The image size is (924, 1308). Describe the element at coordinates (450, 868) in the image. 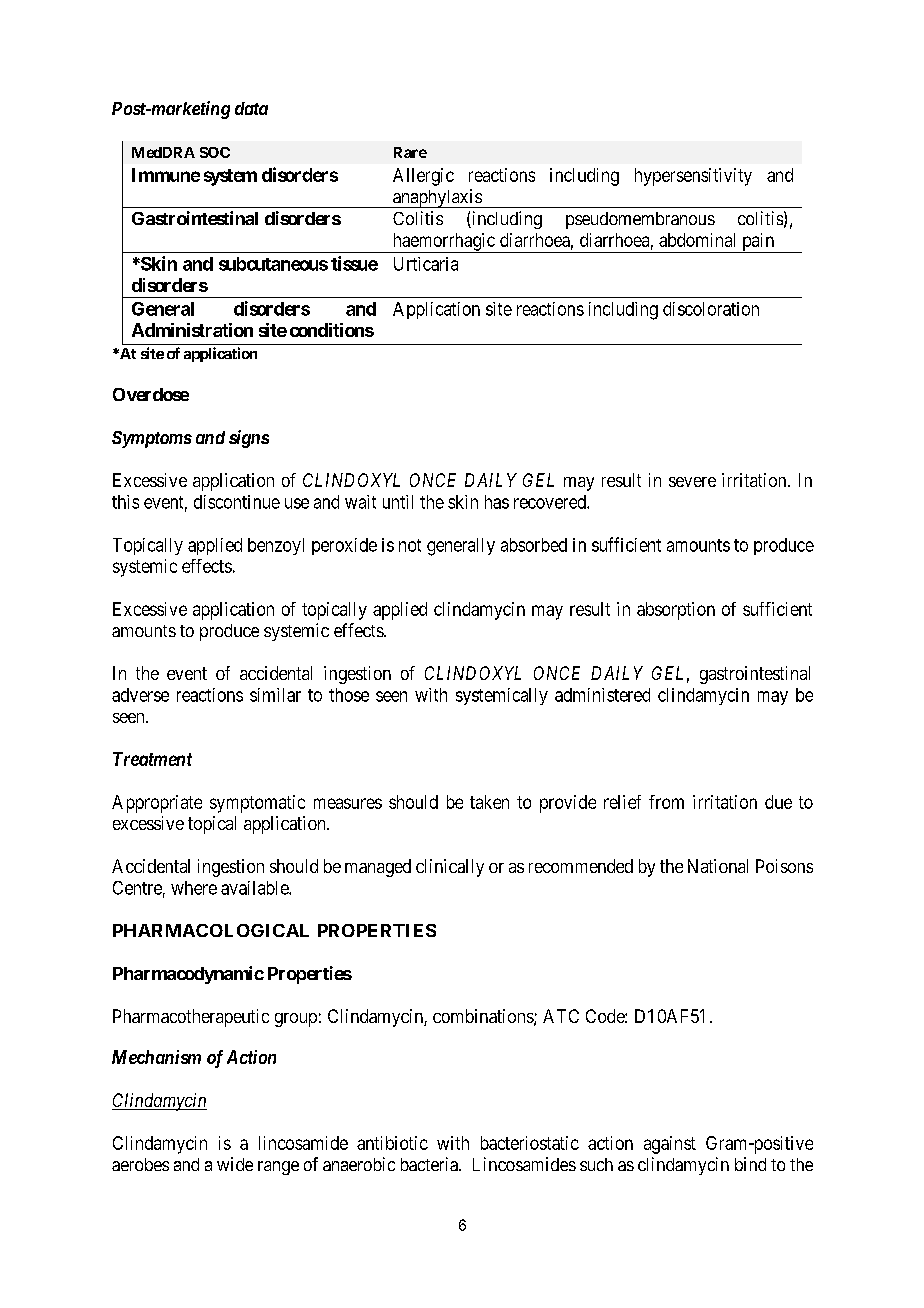

I see `clinically` at that location.
